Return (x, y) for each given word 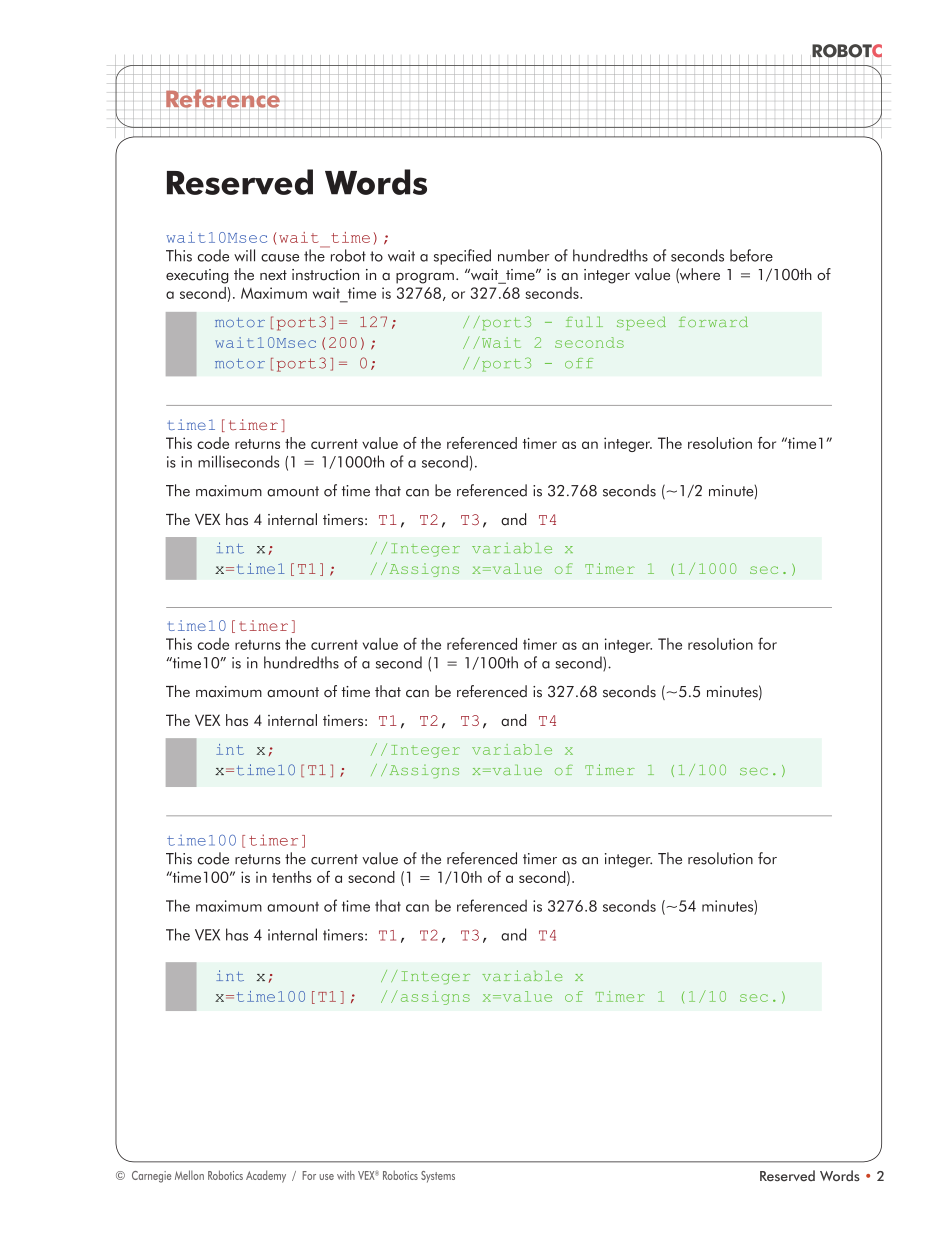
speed (641, 323)
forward (713, 322)
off (579, 363)
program (425, 278)
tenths (291, 877)
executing (197, 276)
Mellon (189, 1175)
